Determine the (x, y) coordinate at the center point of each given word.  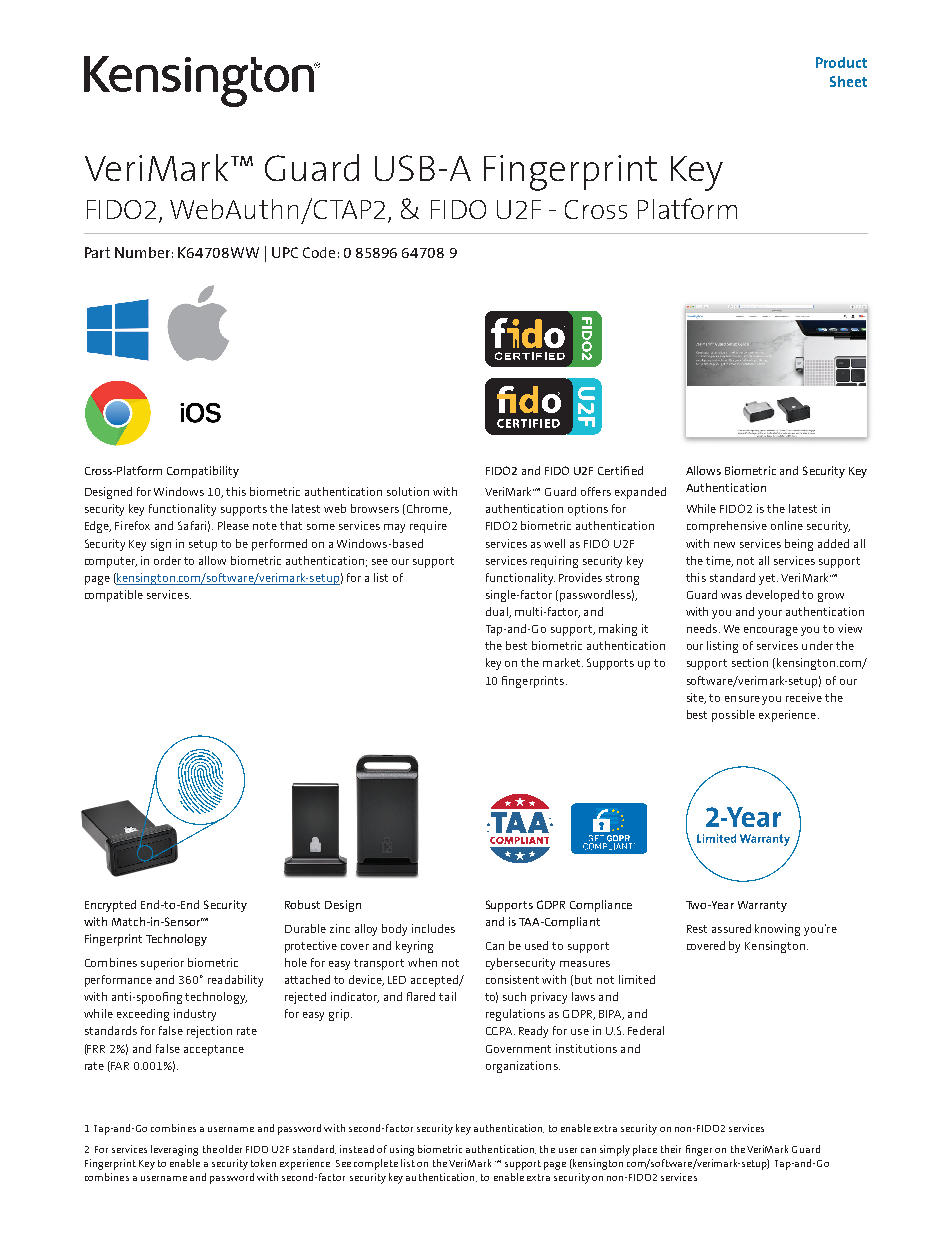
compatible (114, 596)
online (787, 525)
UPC (285, 252)
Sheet (848, 81)
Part (97, 252)
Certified (620, 470)
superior (162, 964)
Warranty (762, 906)
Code (319, 252)
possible (733, 716)
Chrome (427, 509)
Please (233, 525)
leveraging (174, 1150)
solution (408, 491)
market (563, 662)
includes (433, 928)
